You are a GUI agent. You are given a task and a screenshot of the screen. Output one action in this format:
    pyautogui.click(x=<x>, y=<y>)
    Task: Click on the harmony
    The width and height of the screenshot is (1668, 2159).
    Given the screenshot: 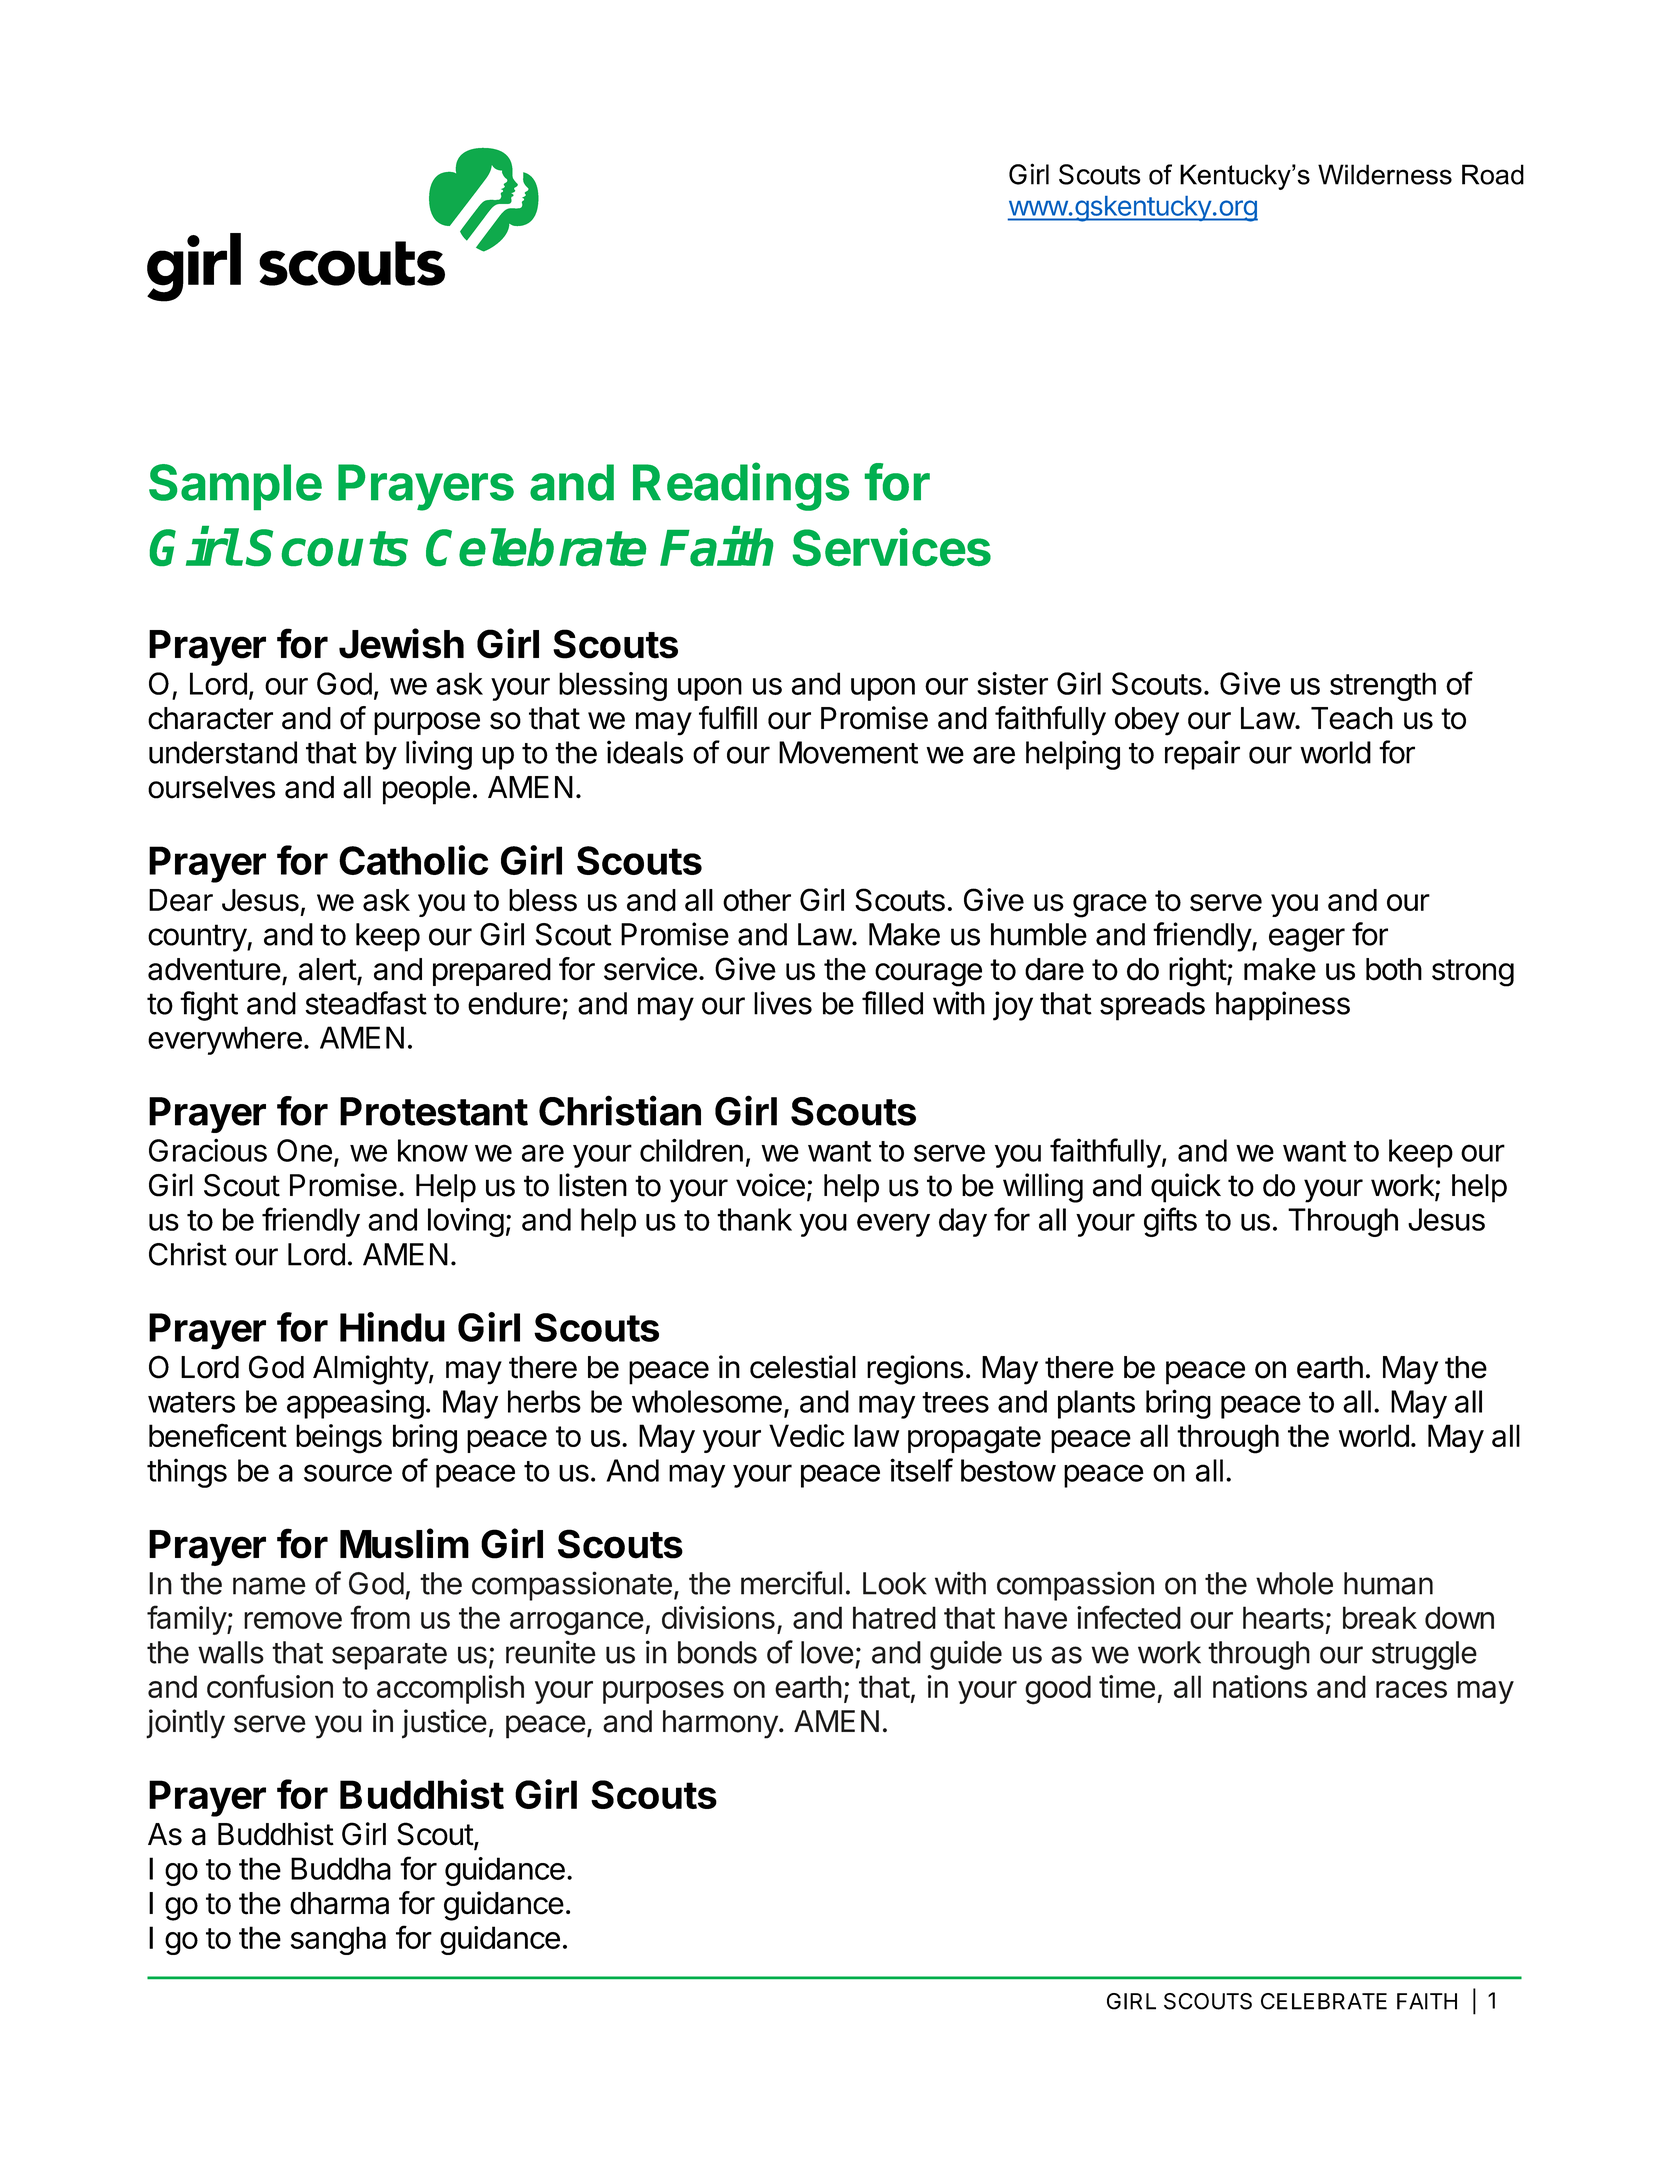 What is the action you would take?
    pyautogui.click(x=720, y=1724)
